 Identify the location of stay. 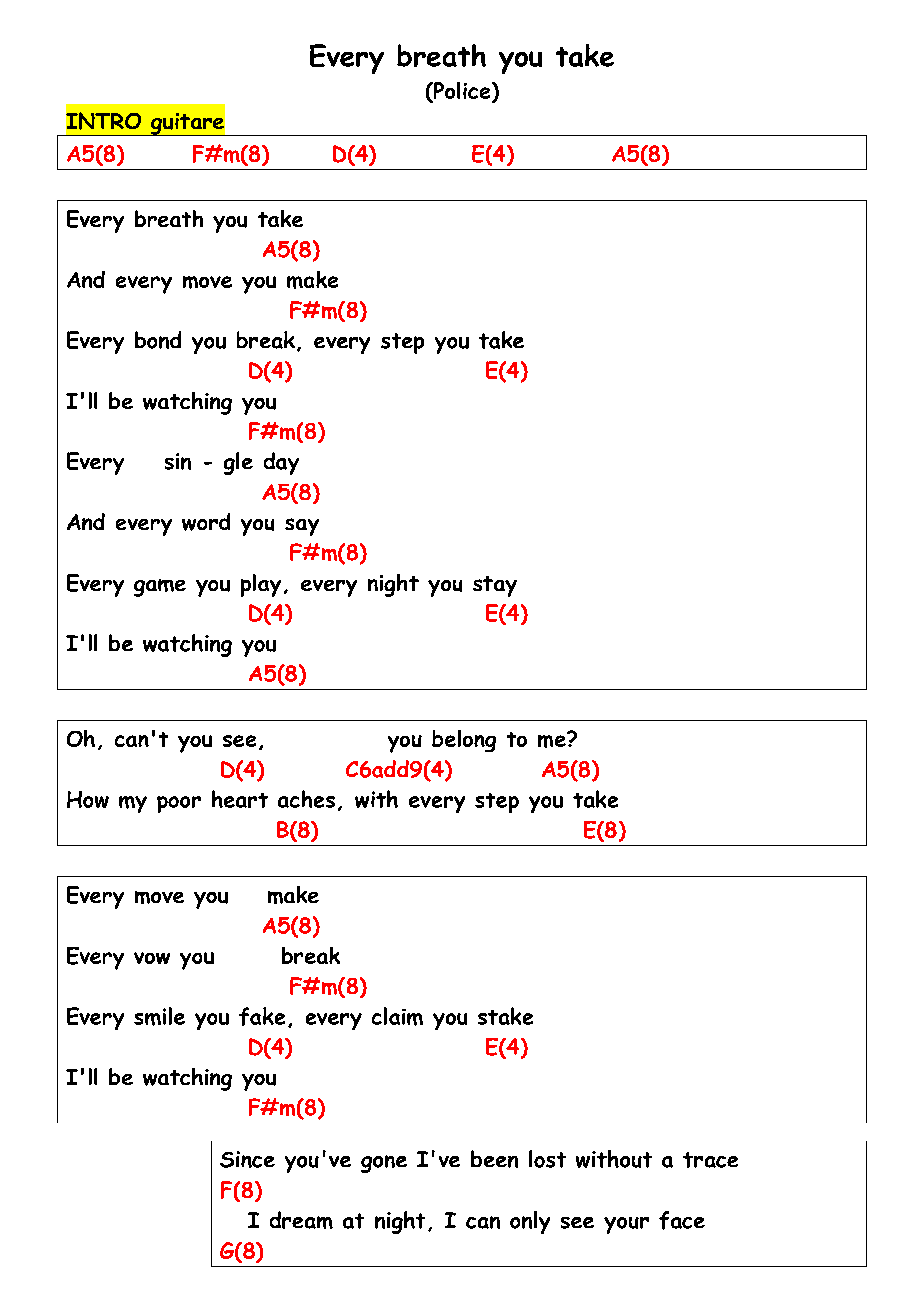
(495, 586).
